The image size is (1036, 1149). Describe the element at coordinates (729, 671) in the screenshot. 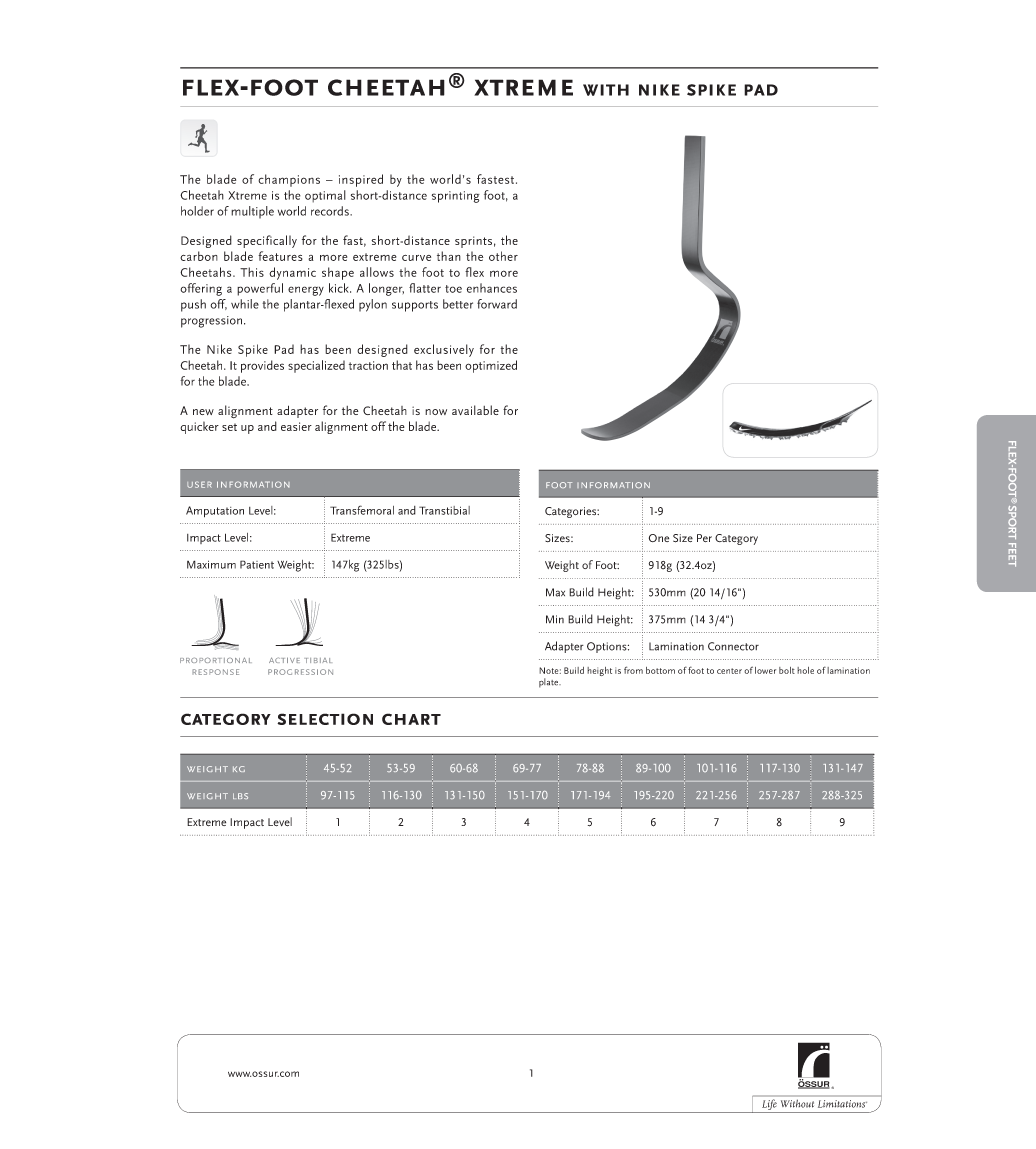

I see `center` at that location.
